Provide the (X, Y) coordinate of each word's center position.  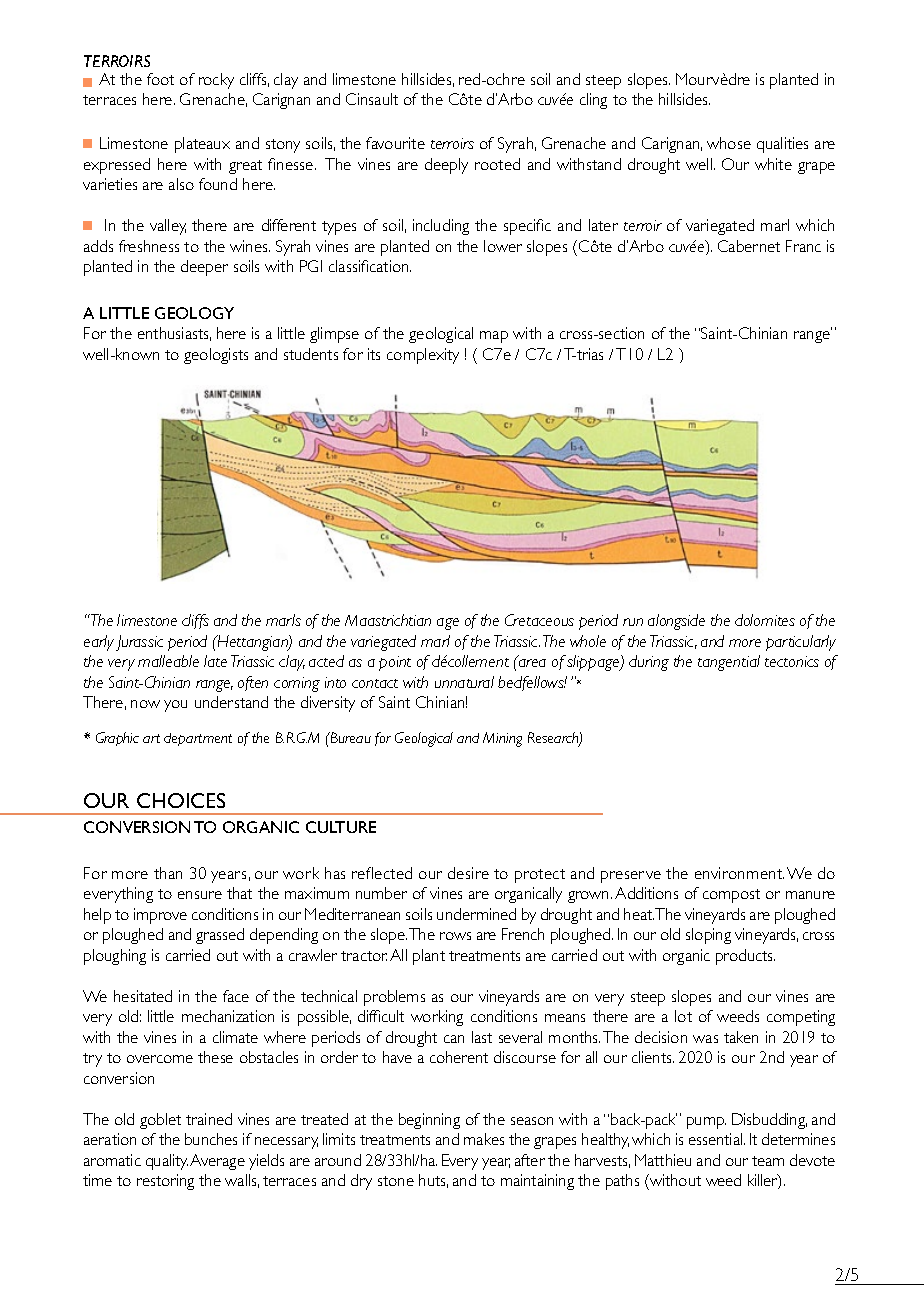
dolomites (765, 620)
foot (160, 79)
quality (167, 1162)
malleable (168, 661)
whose (729, 143)
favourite (395, 143)
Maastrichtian (388, 620)
